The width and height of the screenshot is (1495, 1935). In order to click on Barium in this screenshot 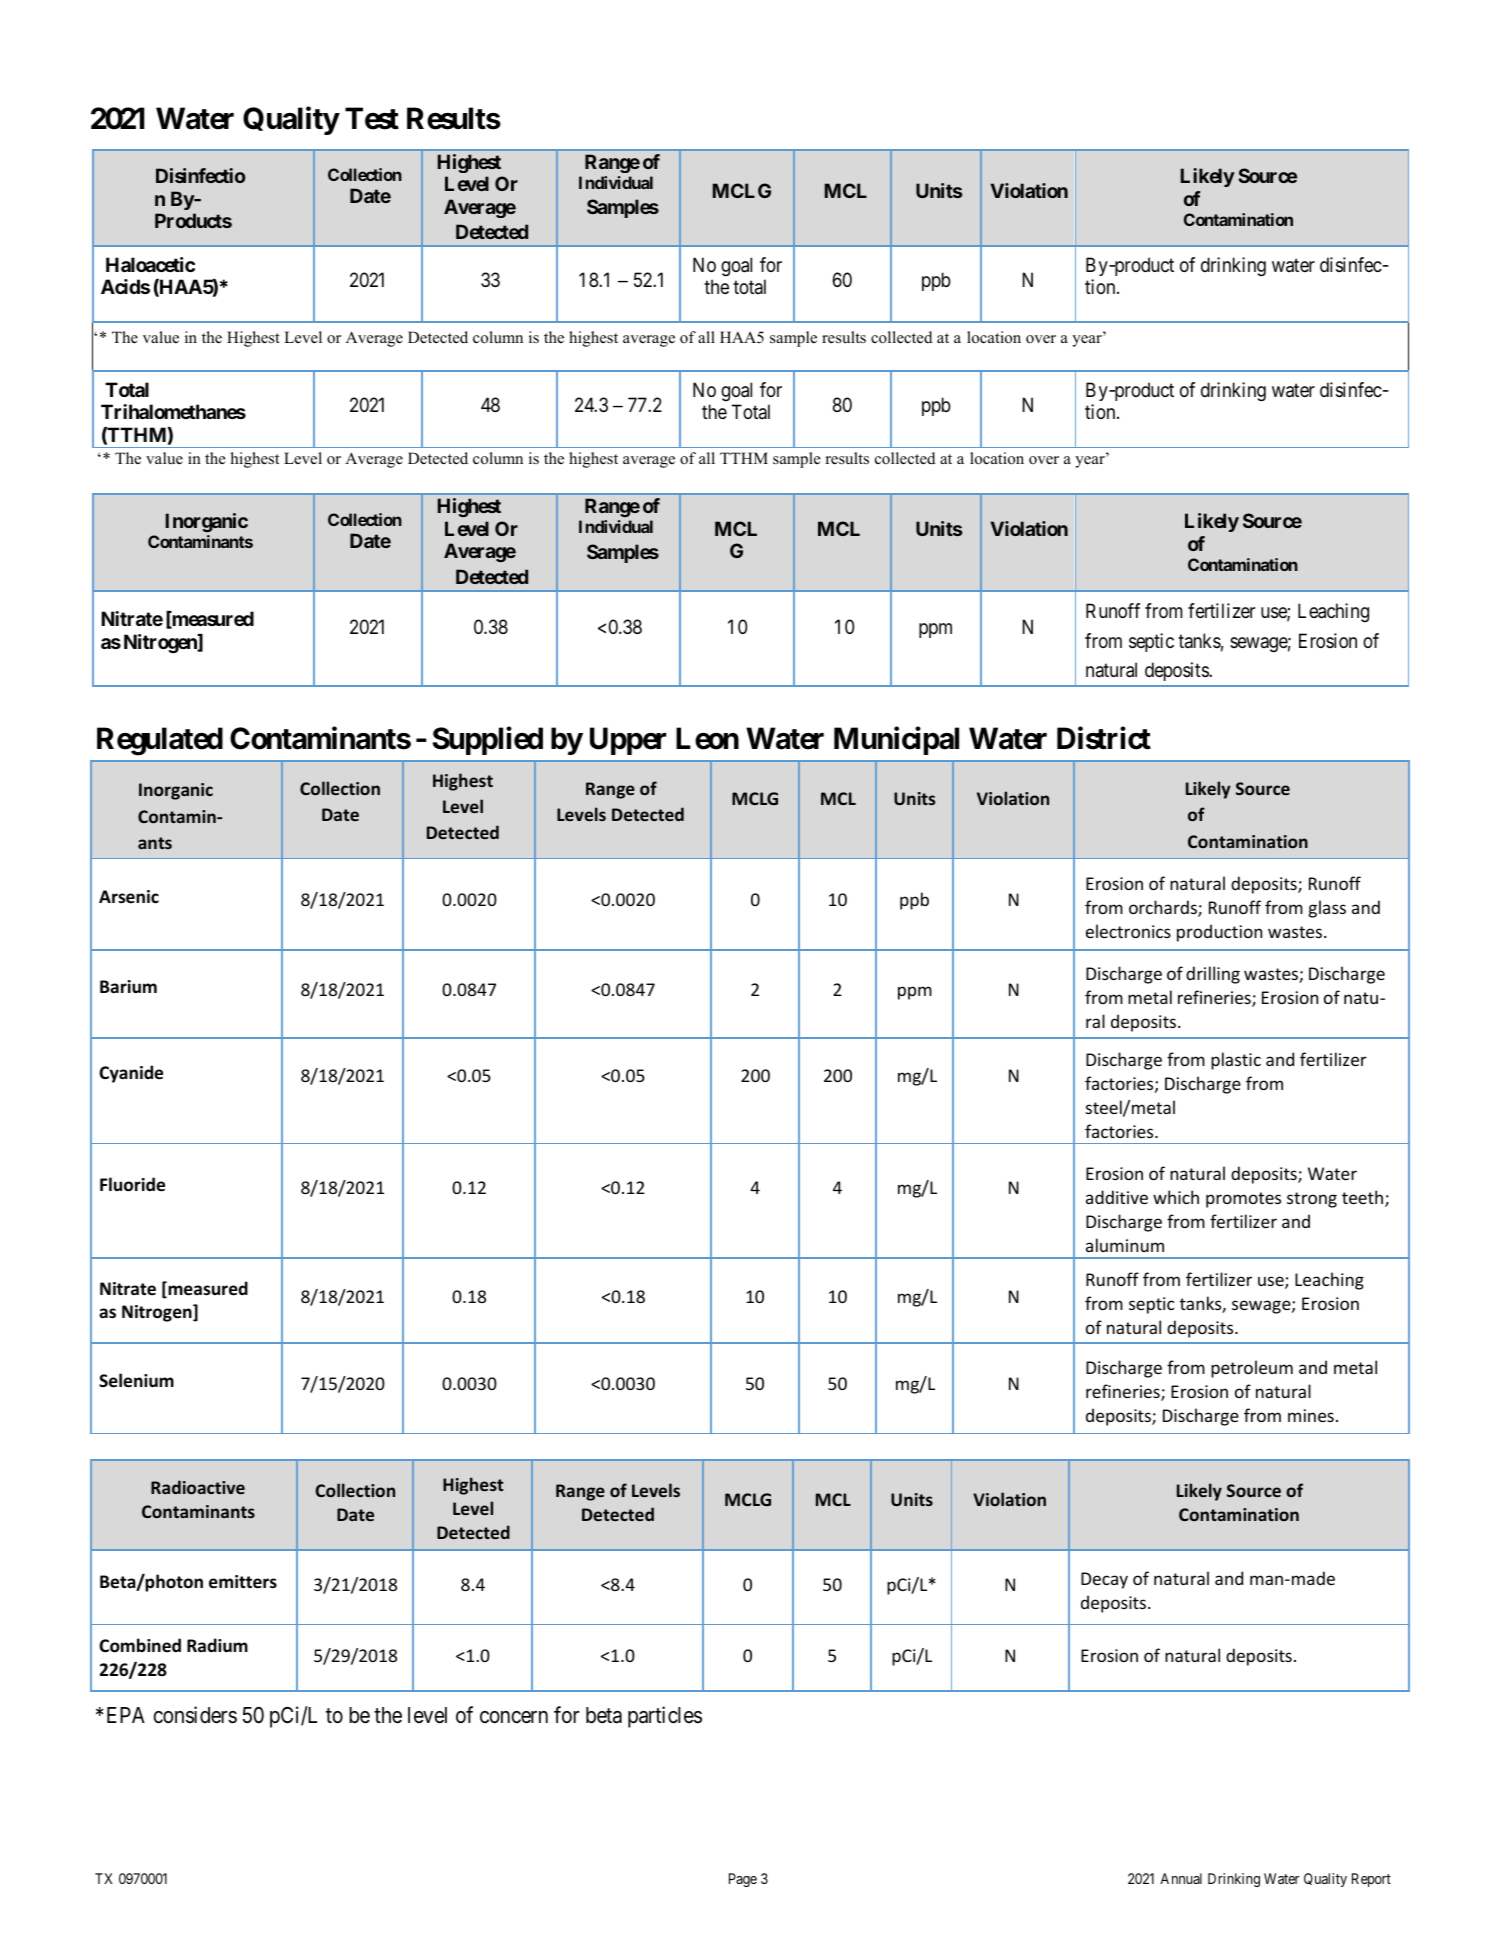, I will do `click(128, 986)`.
